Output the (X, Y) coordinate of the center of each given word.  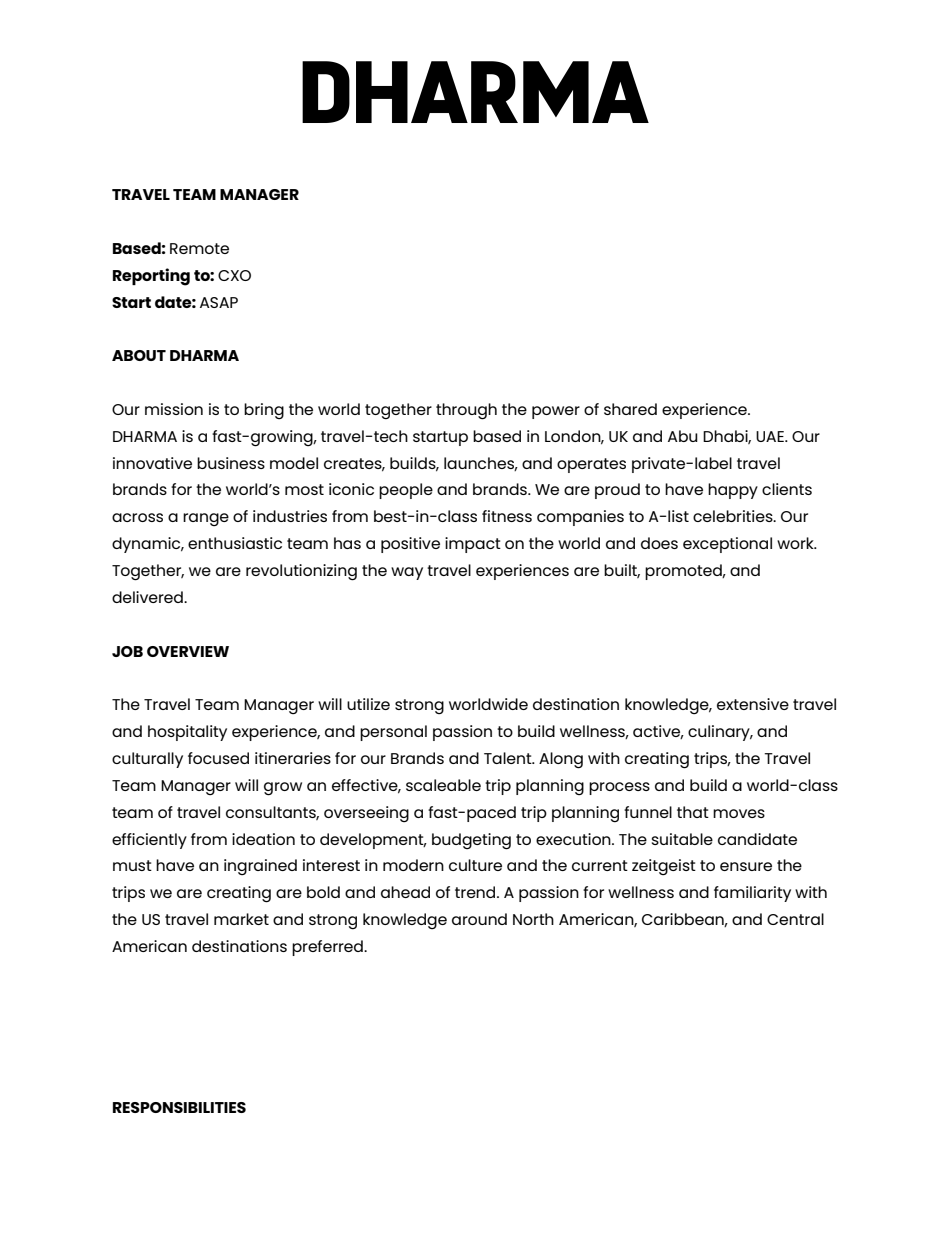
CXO (234, 275)
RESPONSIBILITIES (179, 1107)
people (406, 491)
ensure (746, 866)
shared (630, 409)
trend (476, 892)
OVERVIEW (188, 651)
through (466, 411)
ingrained (260, 867)
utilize (368, 704)
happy (733, 491)
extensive (753, 704)
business (231, 463)
